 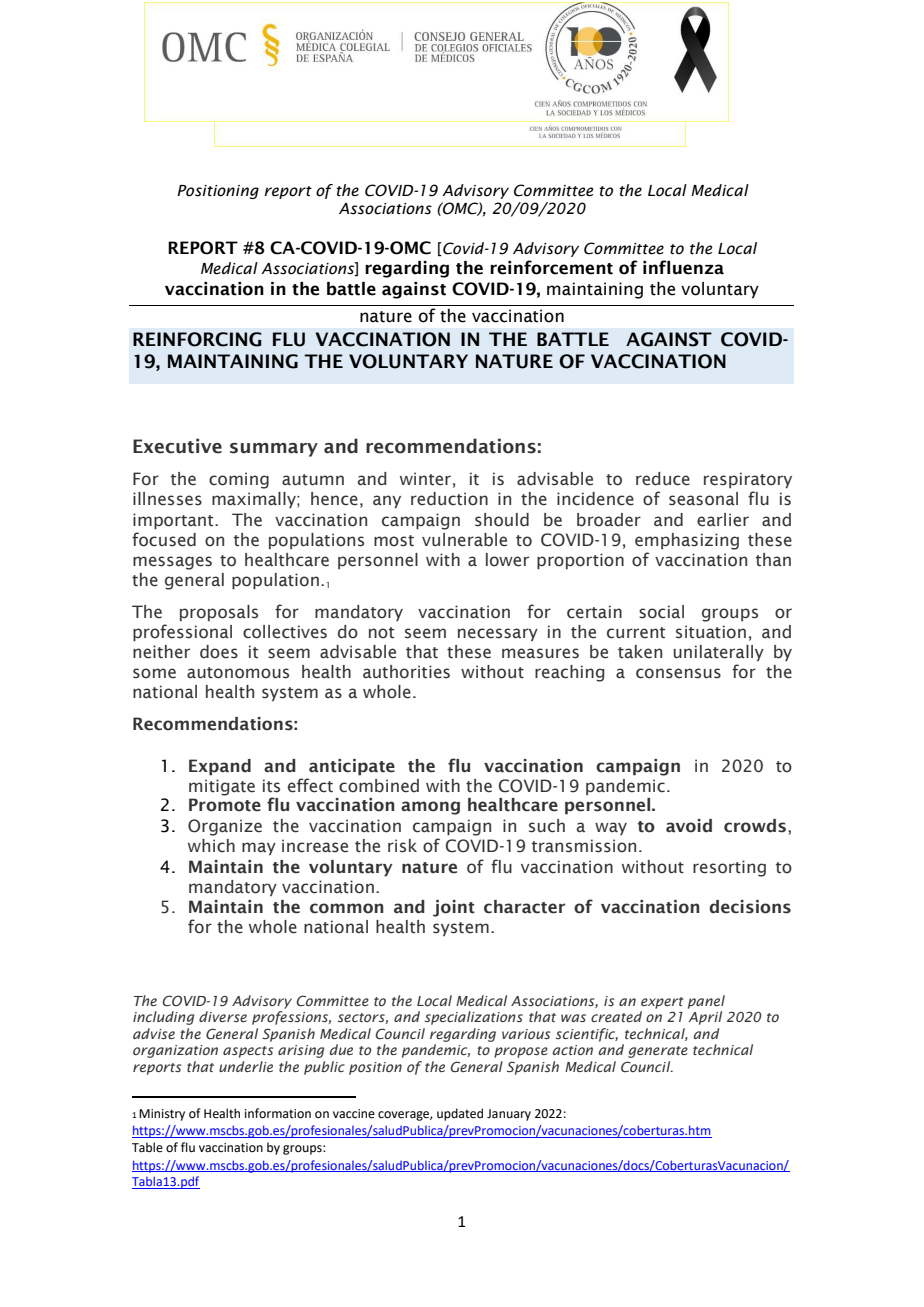 I want to click on updated, so click(x=460, y=1114).
